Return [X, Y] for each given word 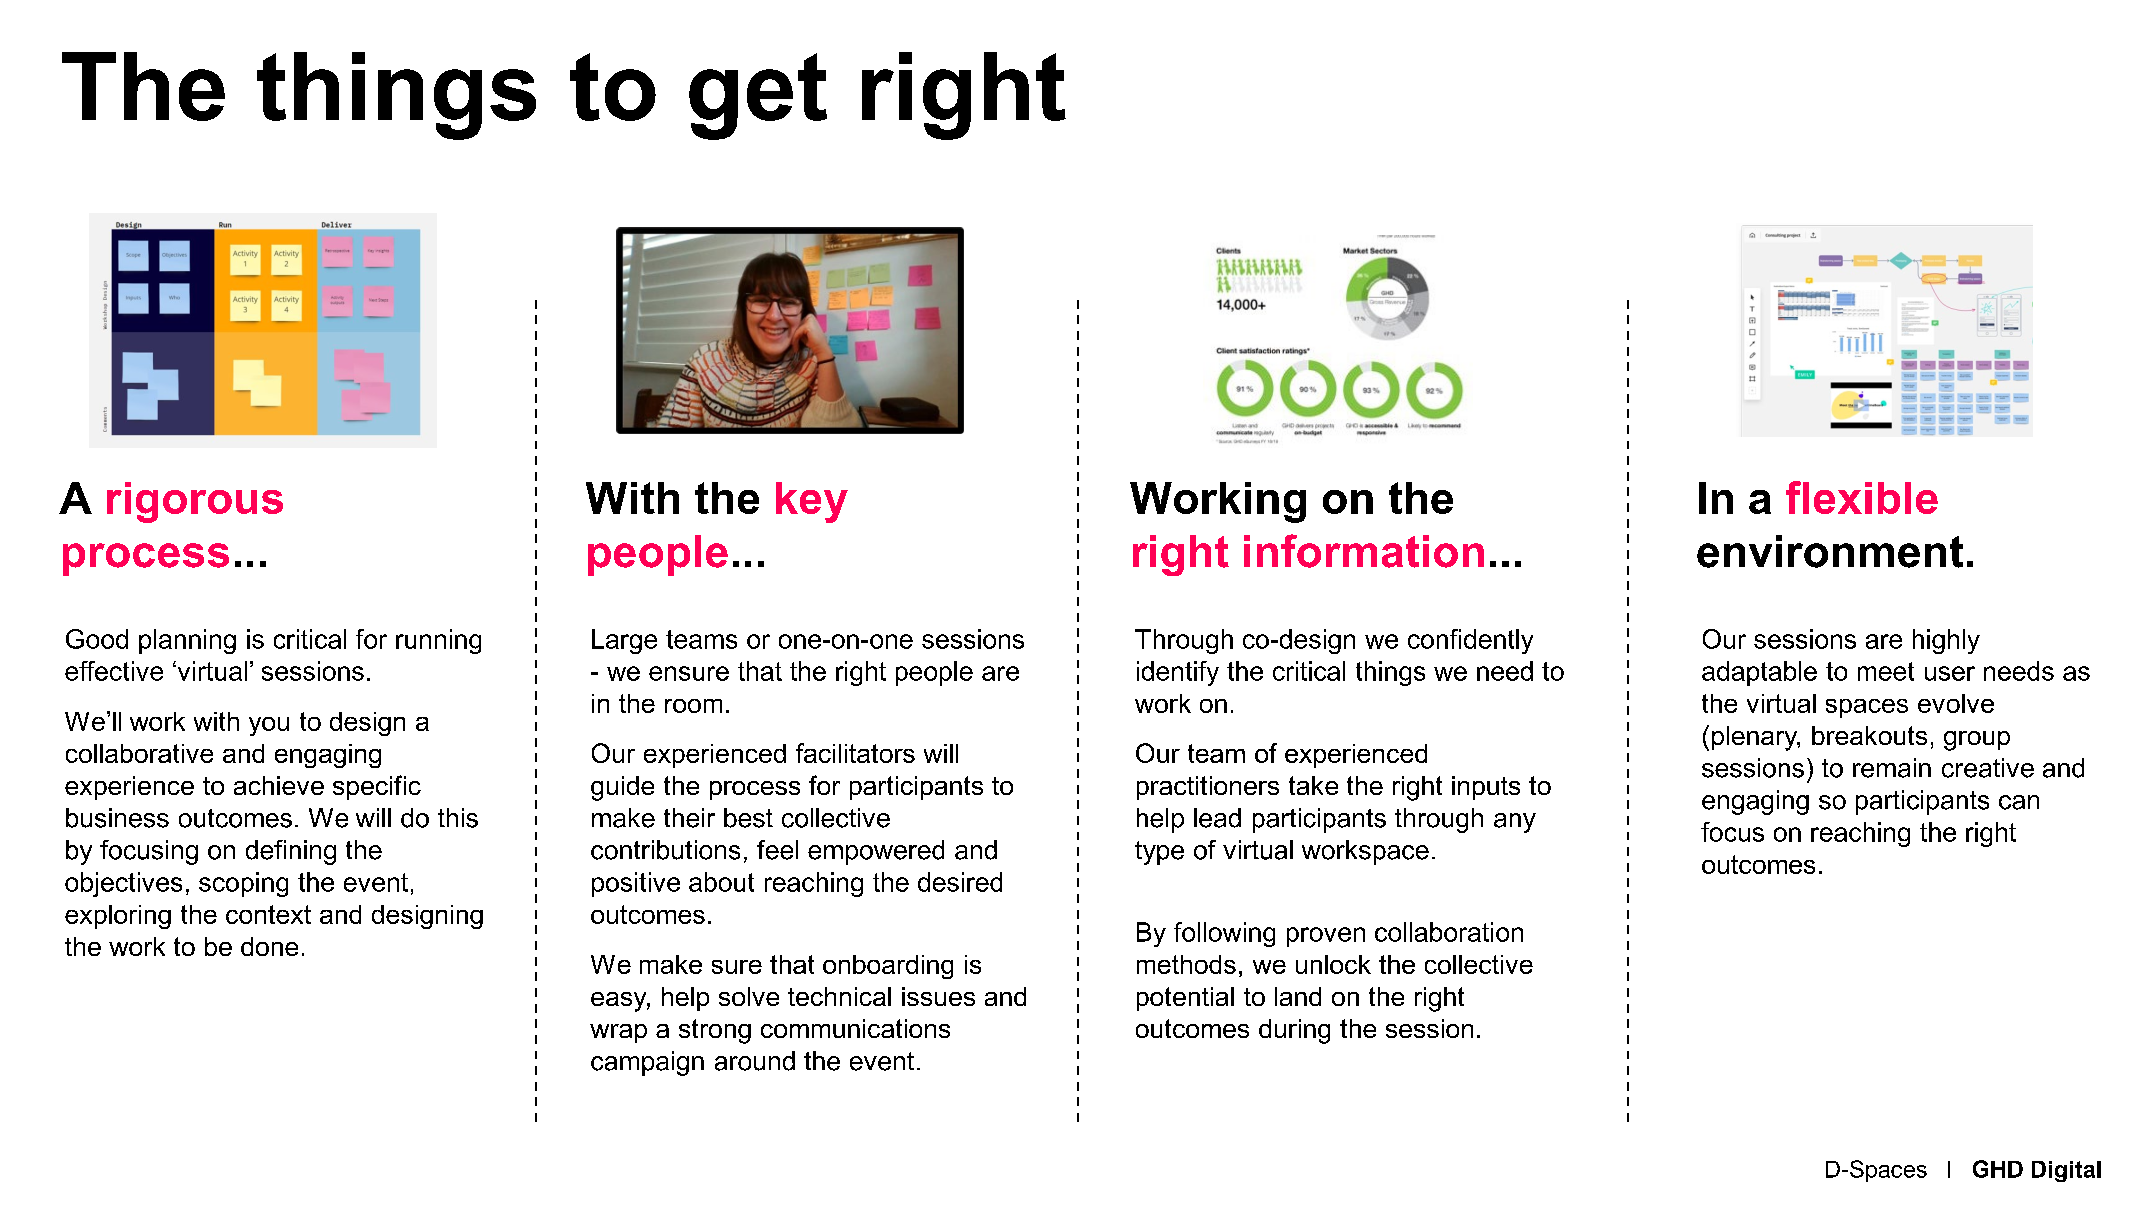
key [812, 502]
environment [1830, 551]
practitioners [1208, 788]
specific [377, 787]
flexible [1862, 497]
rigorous [195, 502]
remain [1892, 768]
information [1364, 551]
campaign [647, 1063]
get [758, 96]
